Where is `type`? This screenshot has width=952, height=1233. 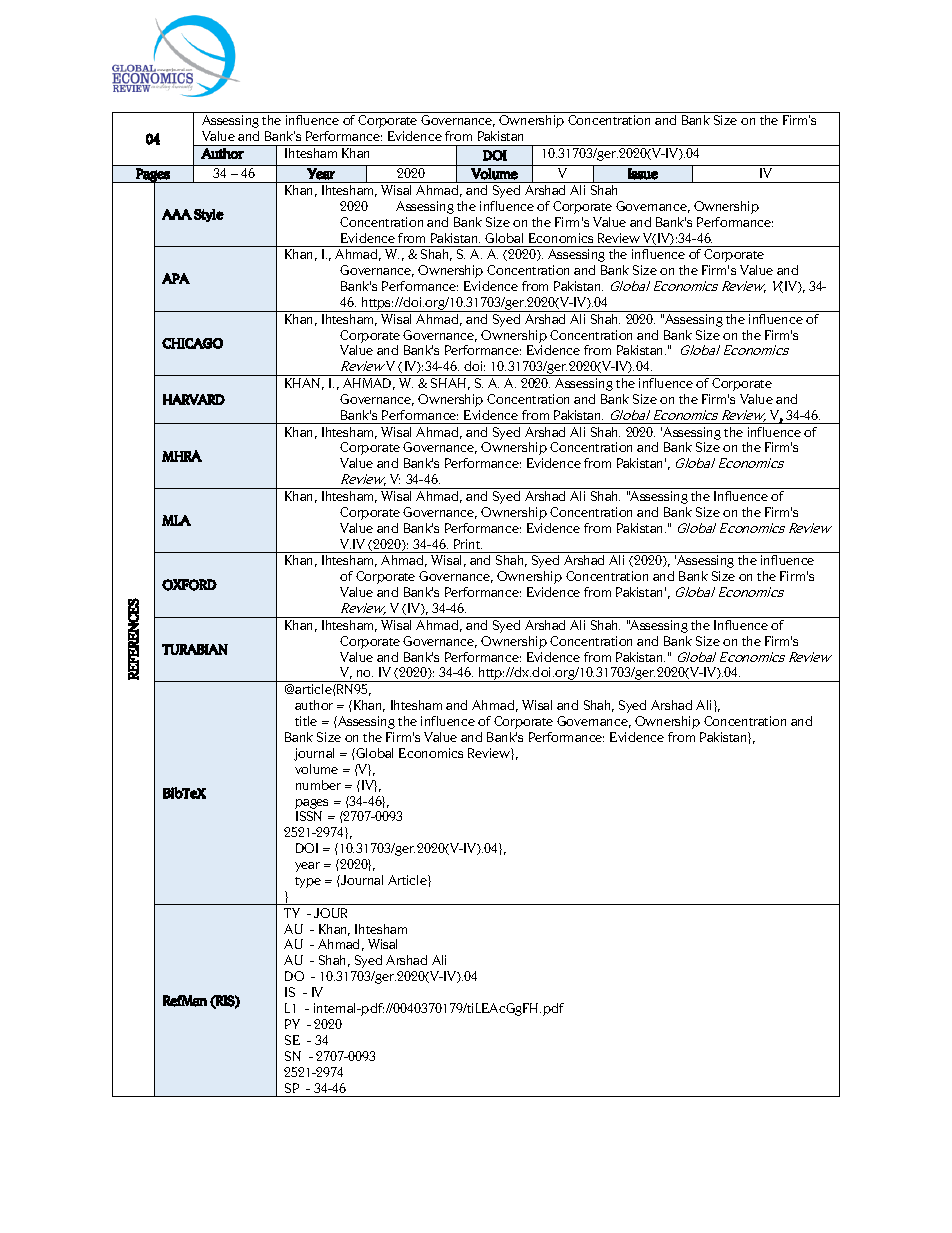 type is located at coordinates (308, 882).
